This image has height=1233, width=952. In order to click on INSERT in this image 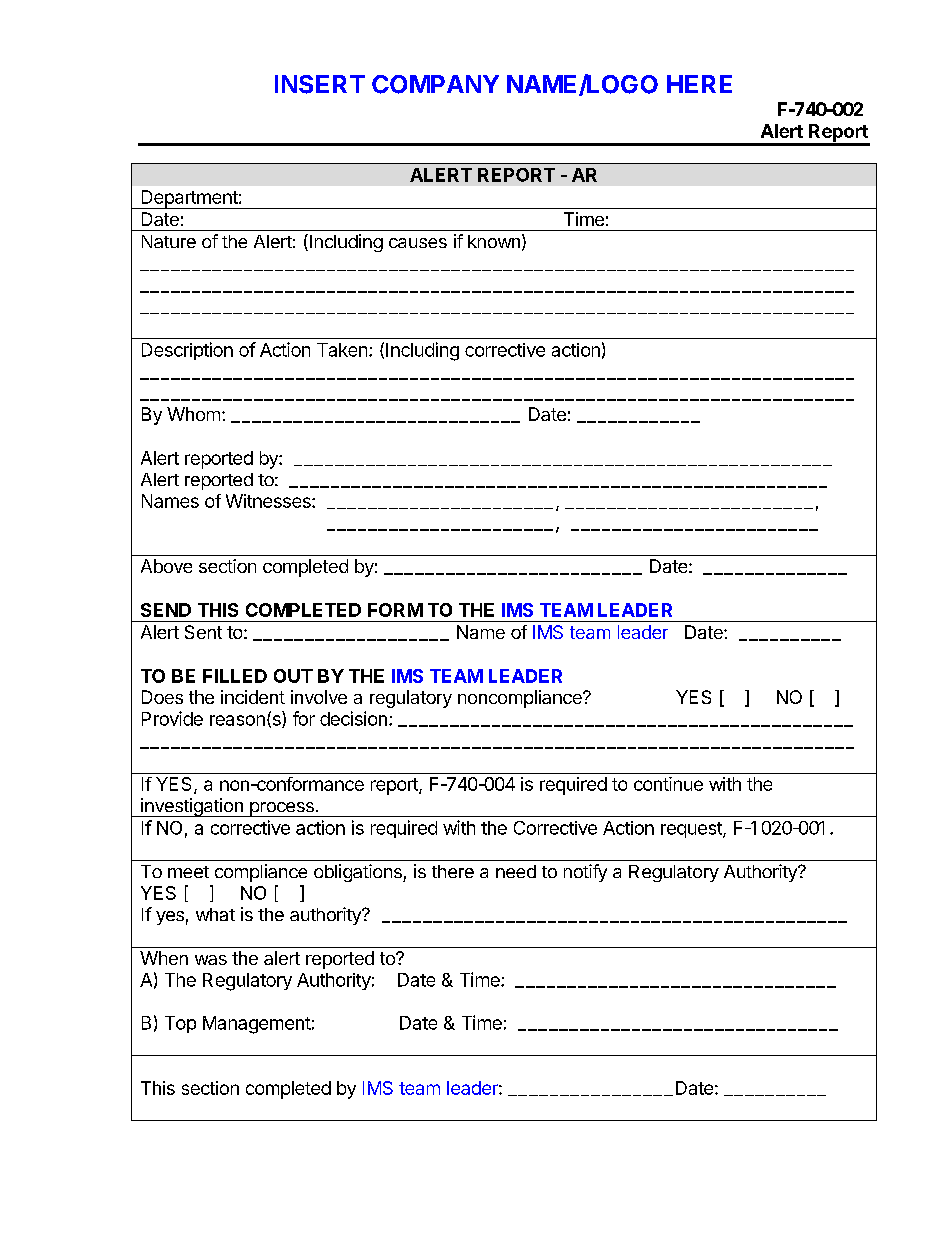, I will do `click(320, 84)`.
